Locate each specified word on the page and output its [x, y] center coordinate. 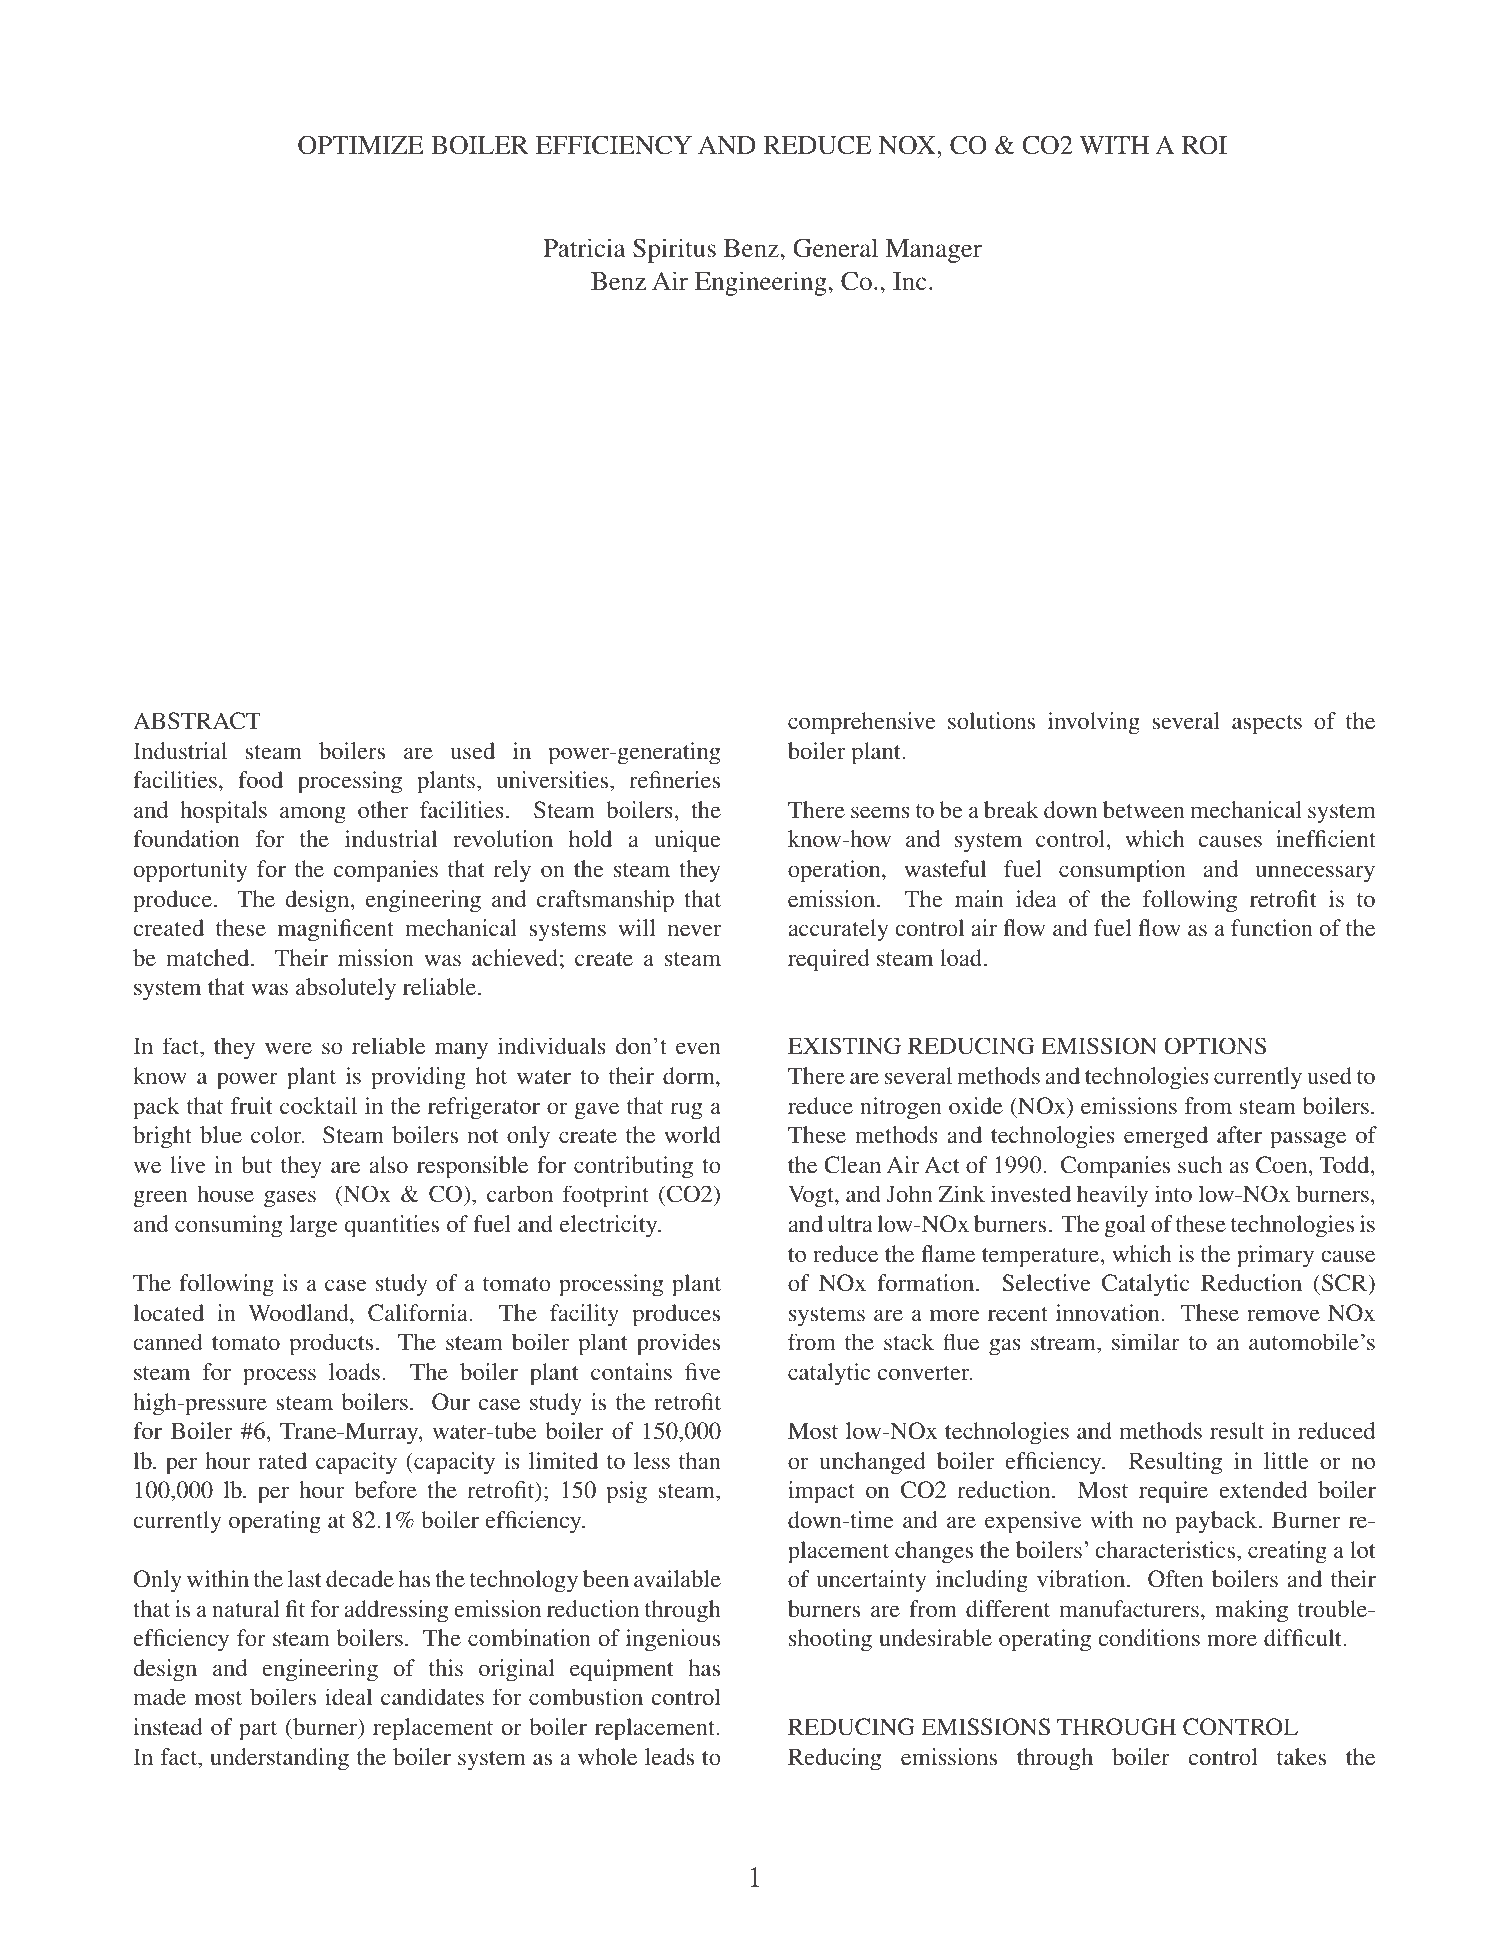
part [258, 1731]
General [835, 248]
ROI [1204, 145]
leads [669, 1756]
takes [1301, 1756]
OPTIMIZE [361, 145]
